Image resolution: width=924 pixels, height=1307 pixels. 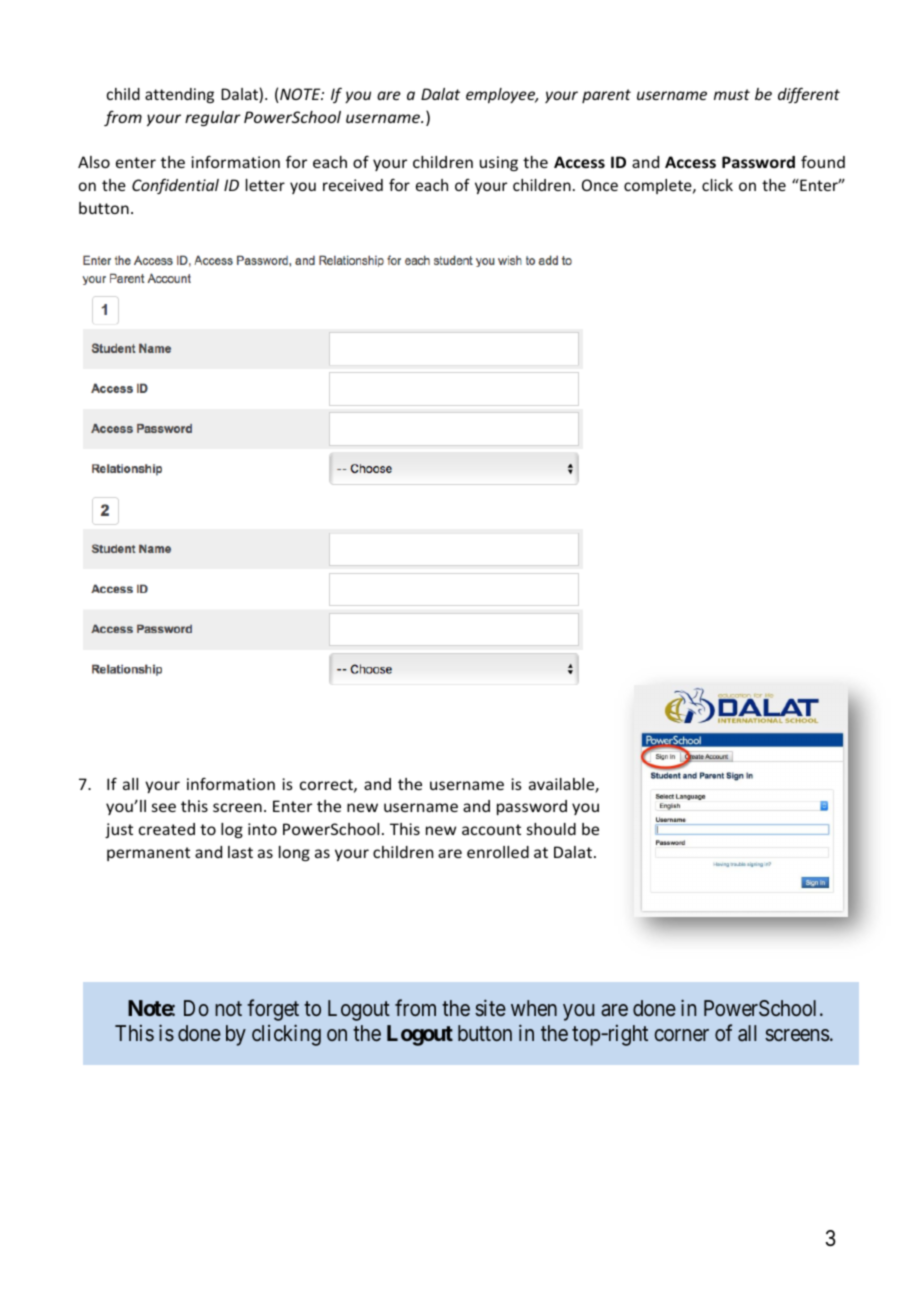 What do you see at coordinates (490, 1008) in the screenshot?
I see `site` at bounding box center [490, 1008].
